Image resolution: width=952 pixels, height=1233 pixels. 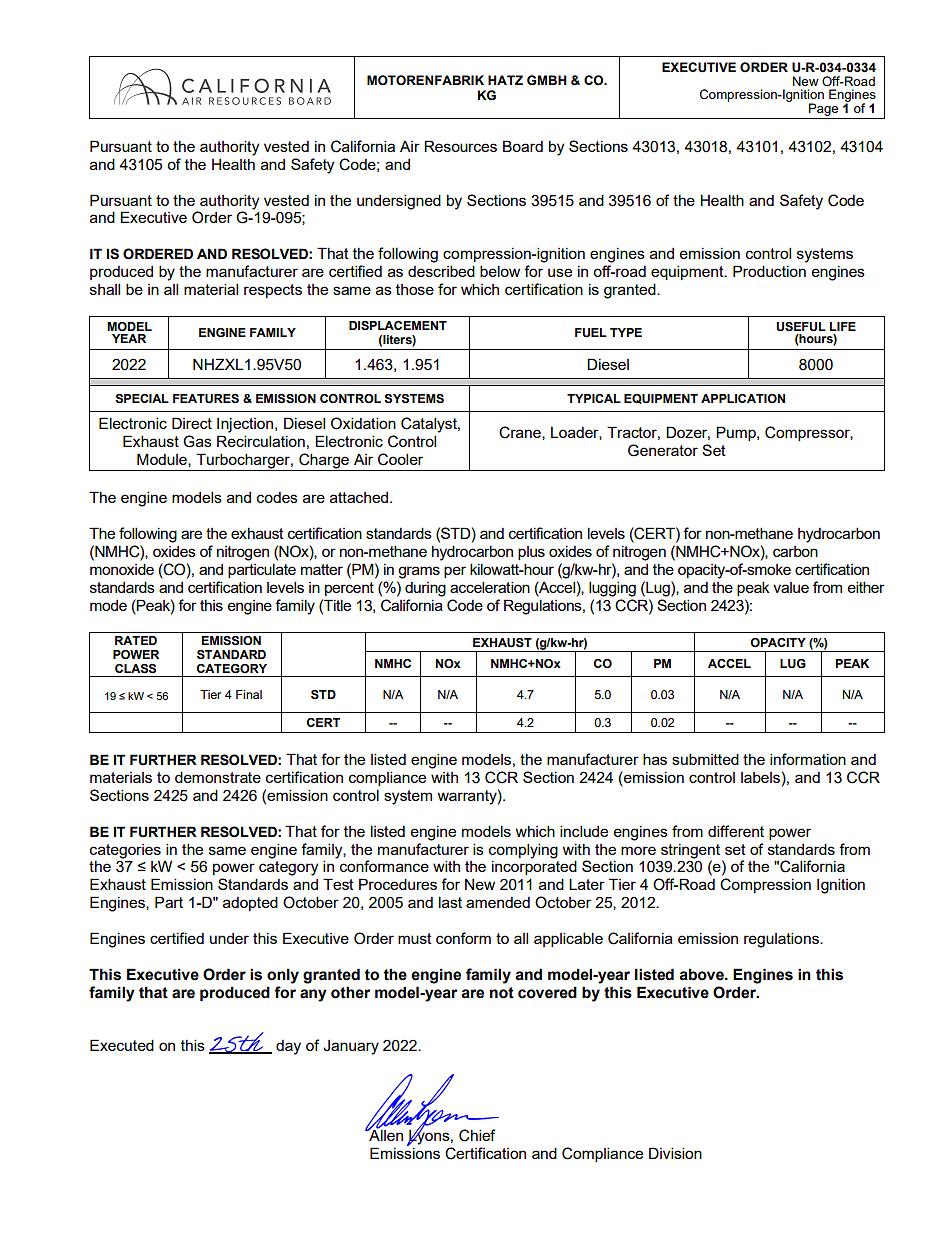 I want to click on Page, so click(x=823, y=109).
